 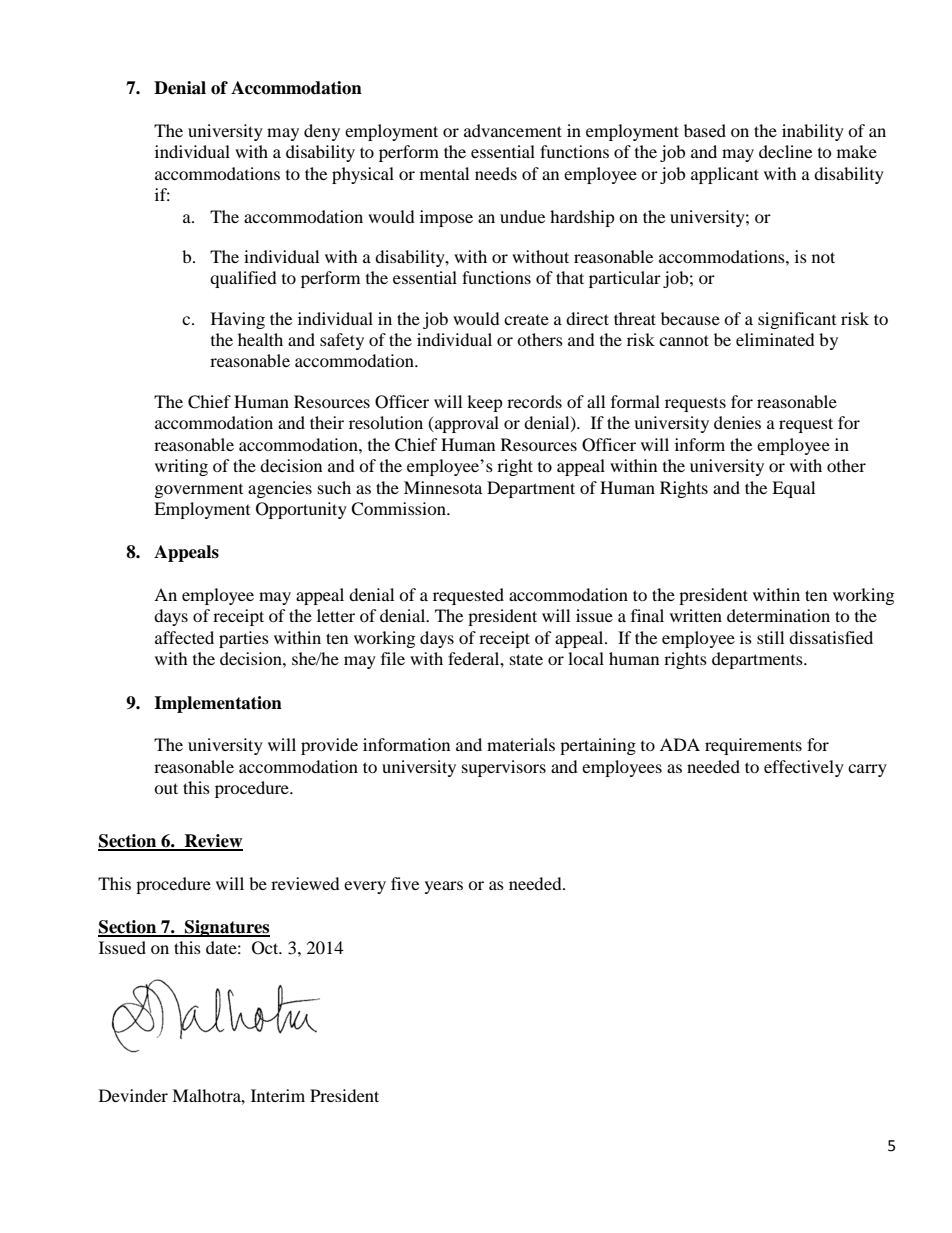 What do you see at coordinates (526, 659) in the page?
I see `state` at bounding box center [526, 659].
